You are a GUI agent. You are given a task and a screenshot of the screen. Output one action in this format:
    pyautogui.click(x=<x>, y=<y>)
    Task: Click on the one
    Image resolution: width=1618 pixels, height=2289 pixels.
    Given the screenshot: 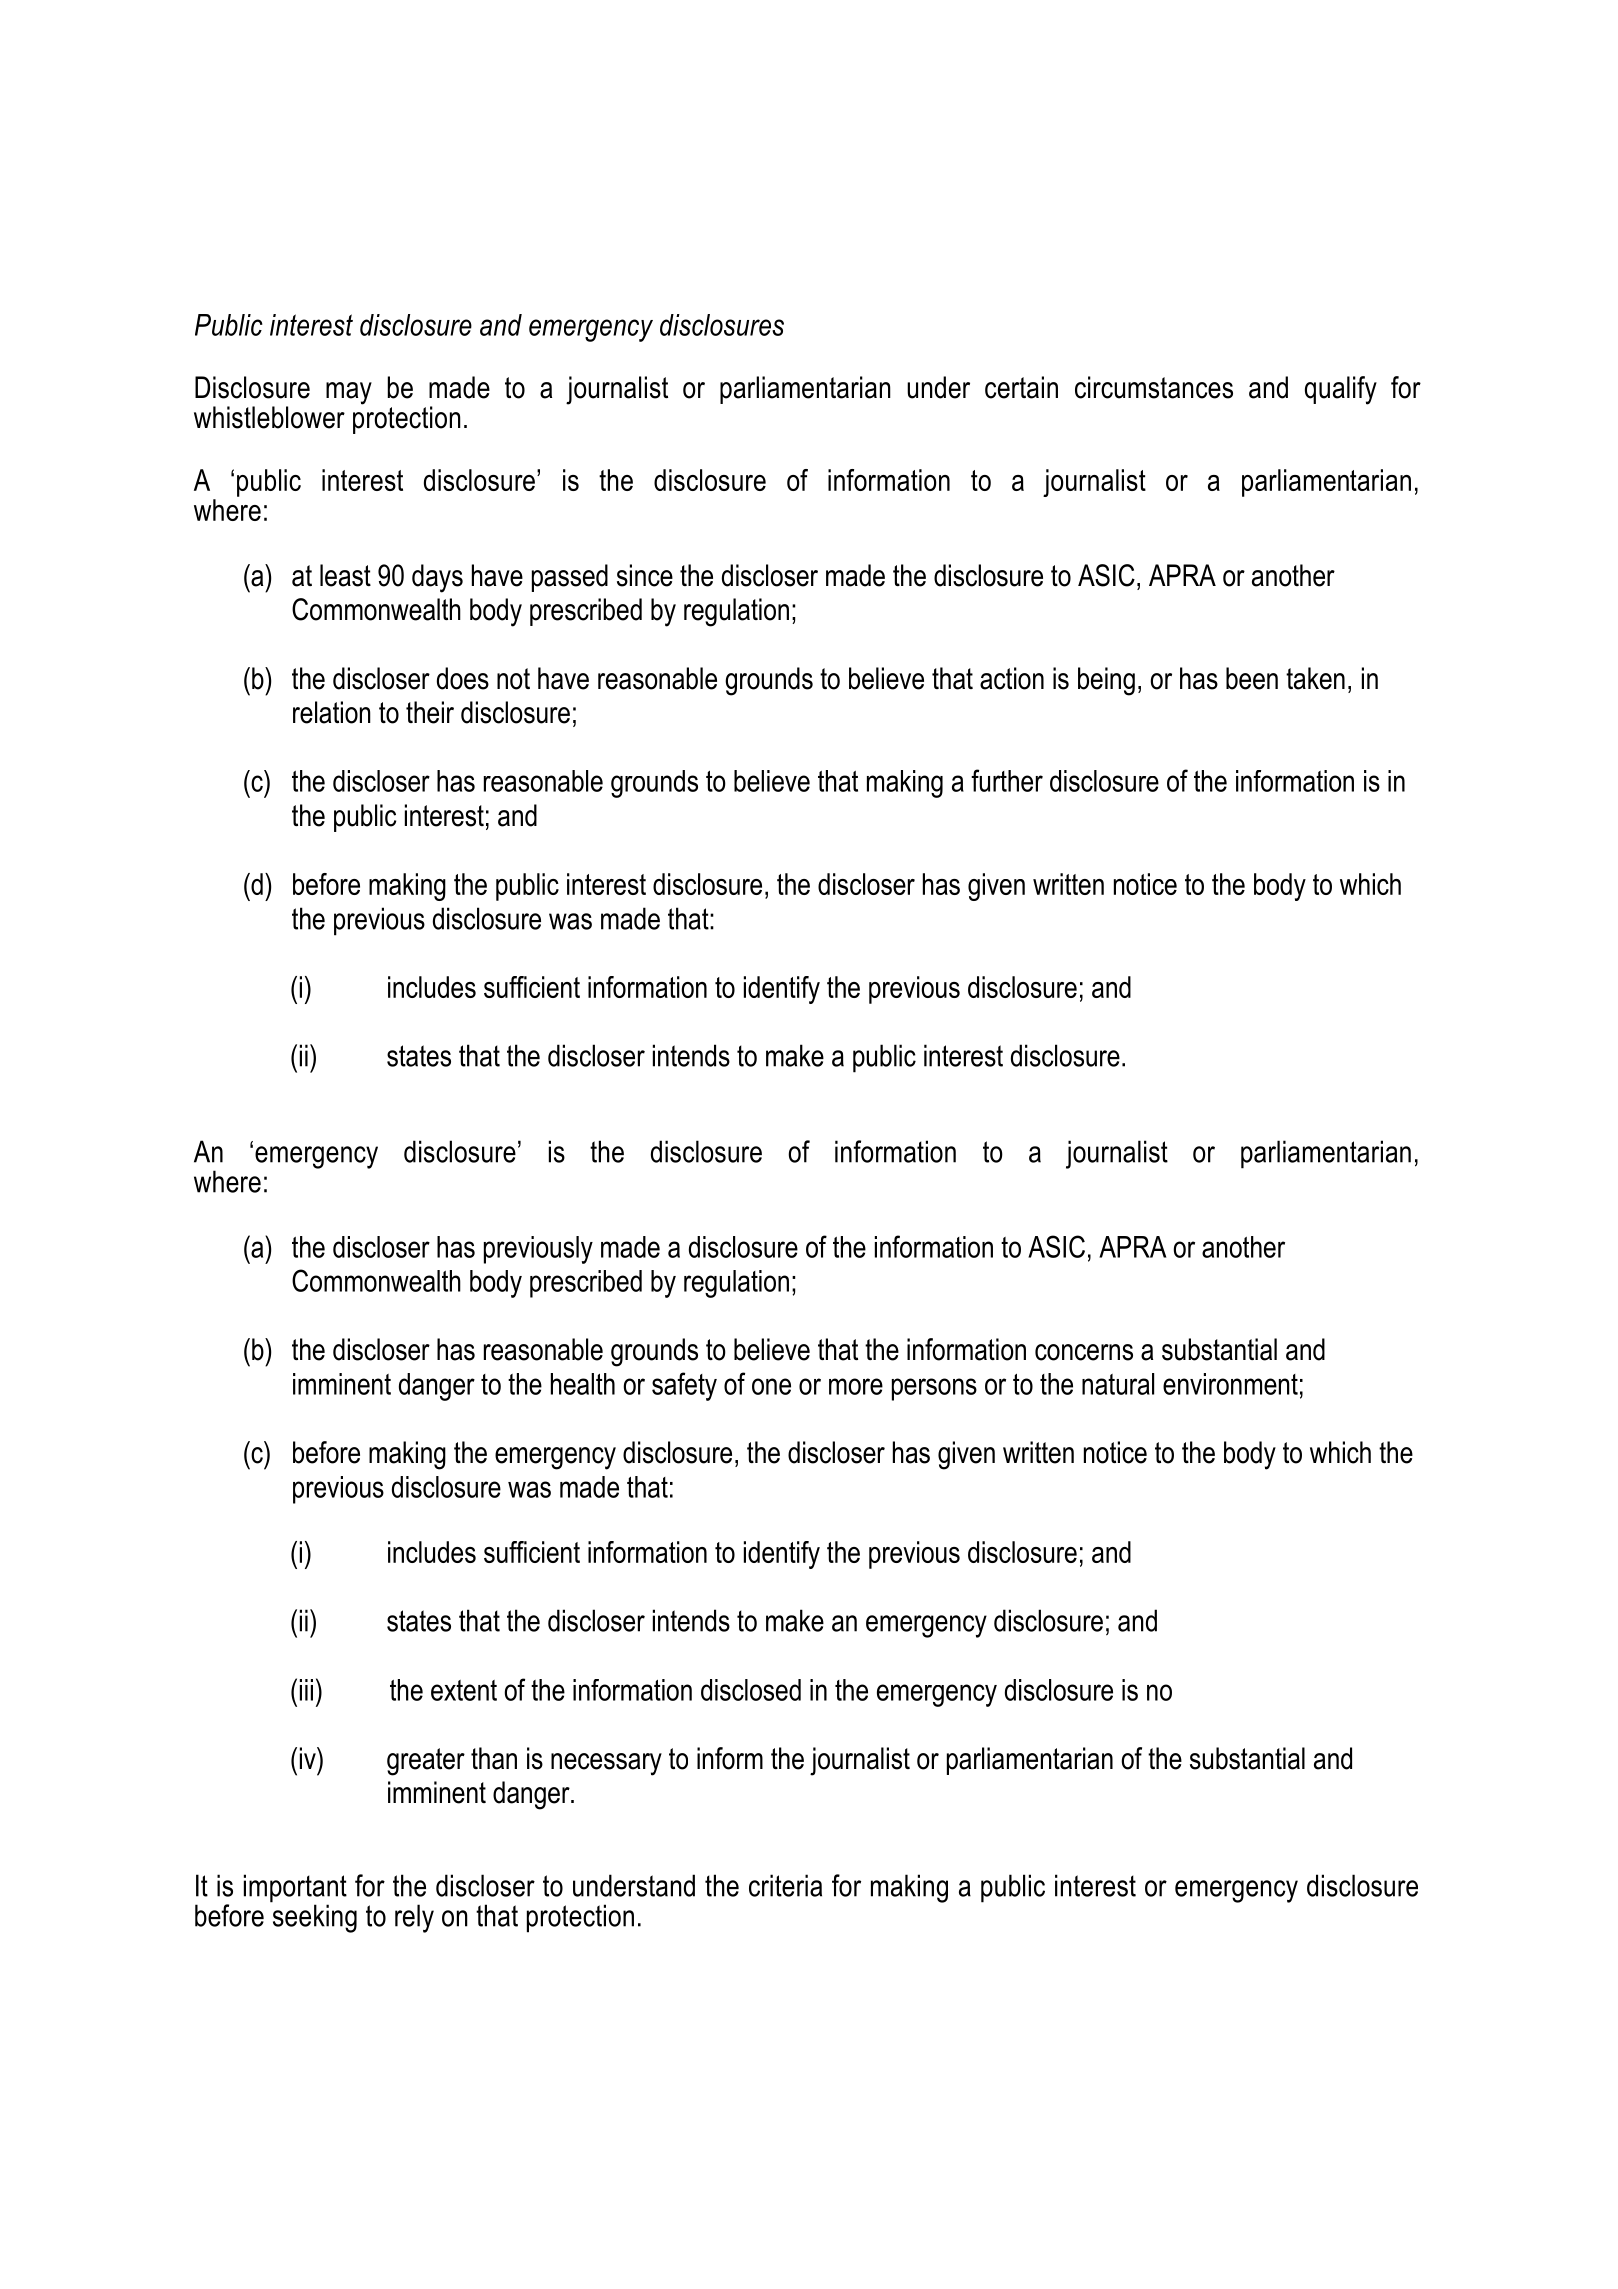 What is the action you would take?
    pyautogui.click(x=771, y=1386)
